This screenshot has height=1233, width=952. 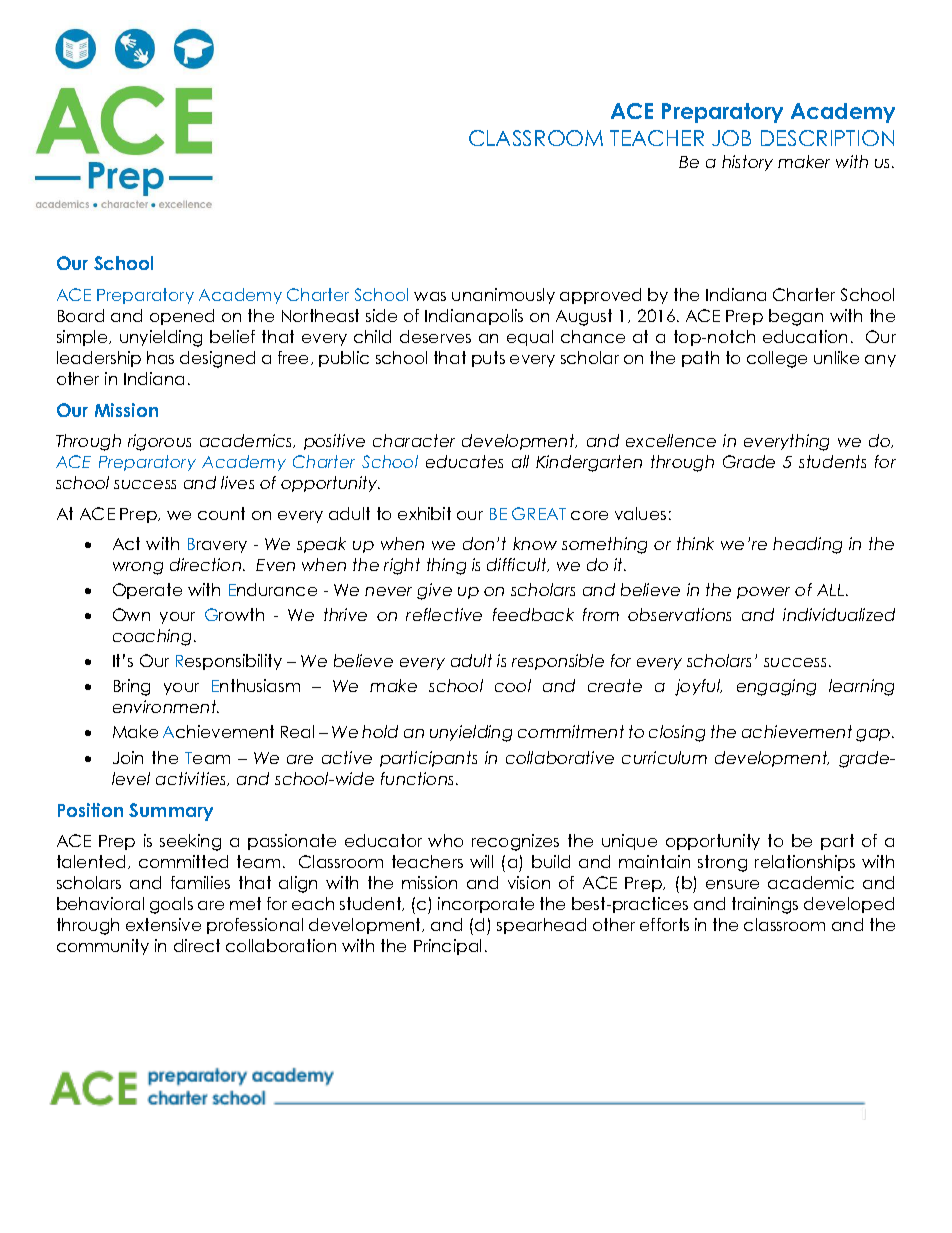 What do you see at coordinates (182, 317) in the screenshot?
I see `opened` at bounding box center [182, 317].
